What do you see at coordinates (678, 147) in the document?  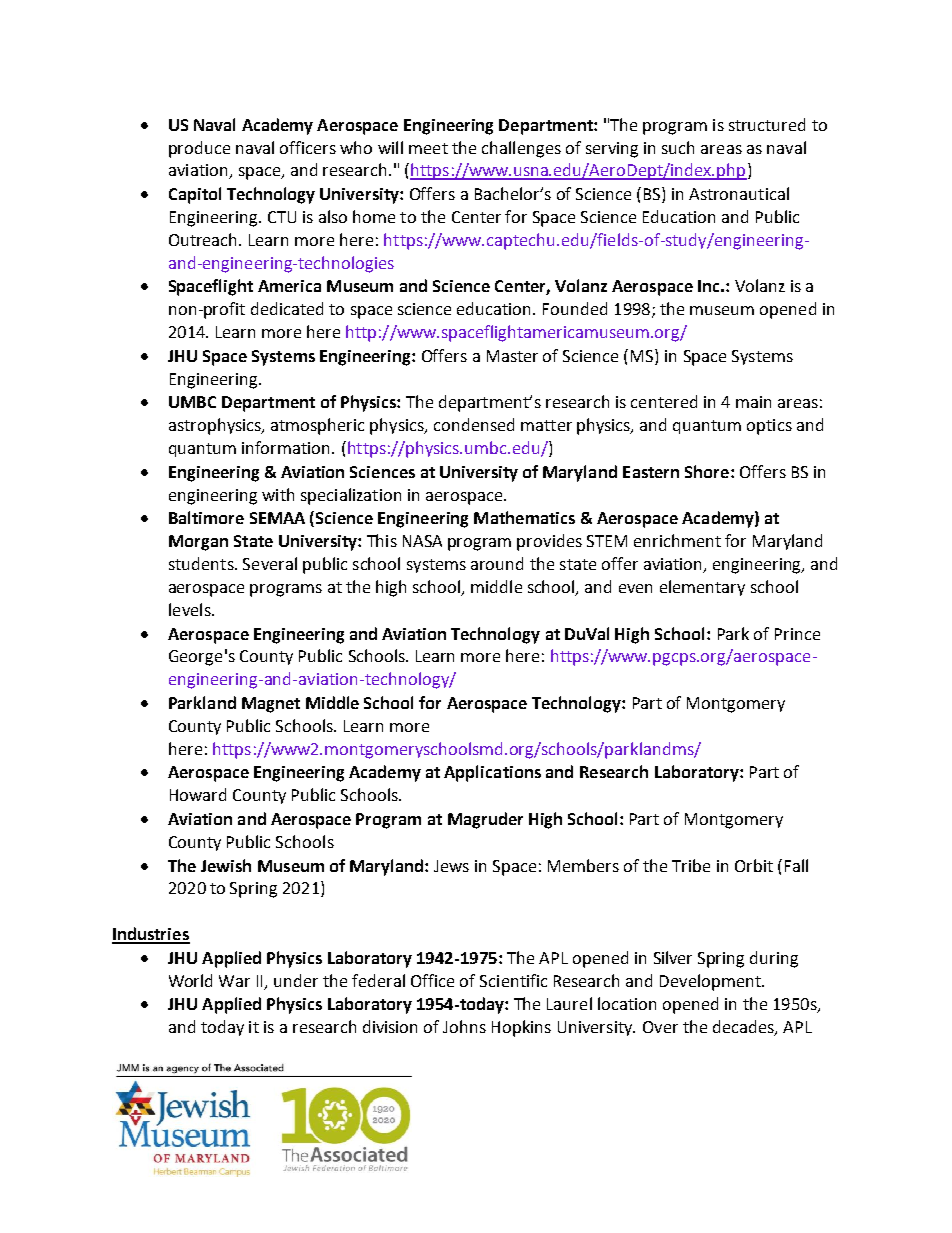 I see `such` at bounding box center [678, 147].
